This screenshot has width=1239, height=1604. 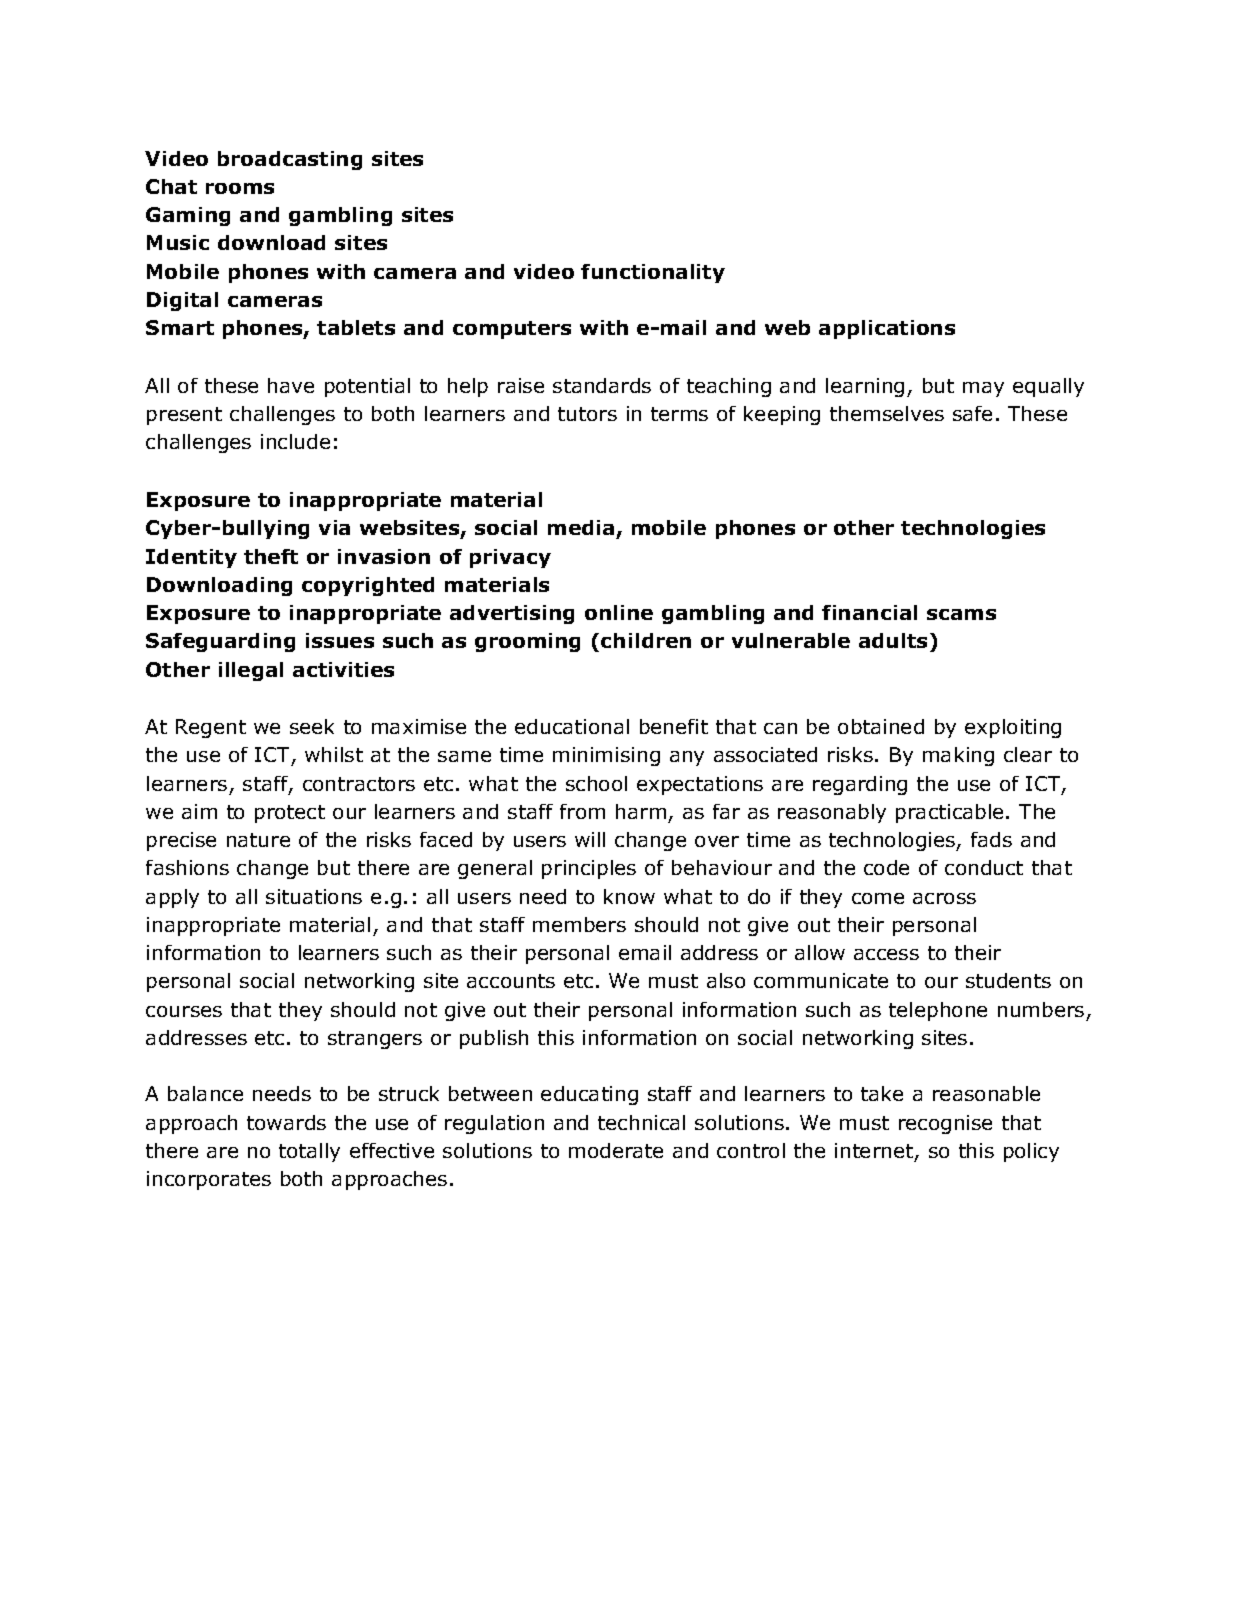 I want to click on illegal, so click(x=251, y=671).
